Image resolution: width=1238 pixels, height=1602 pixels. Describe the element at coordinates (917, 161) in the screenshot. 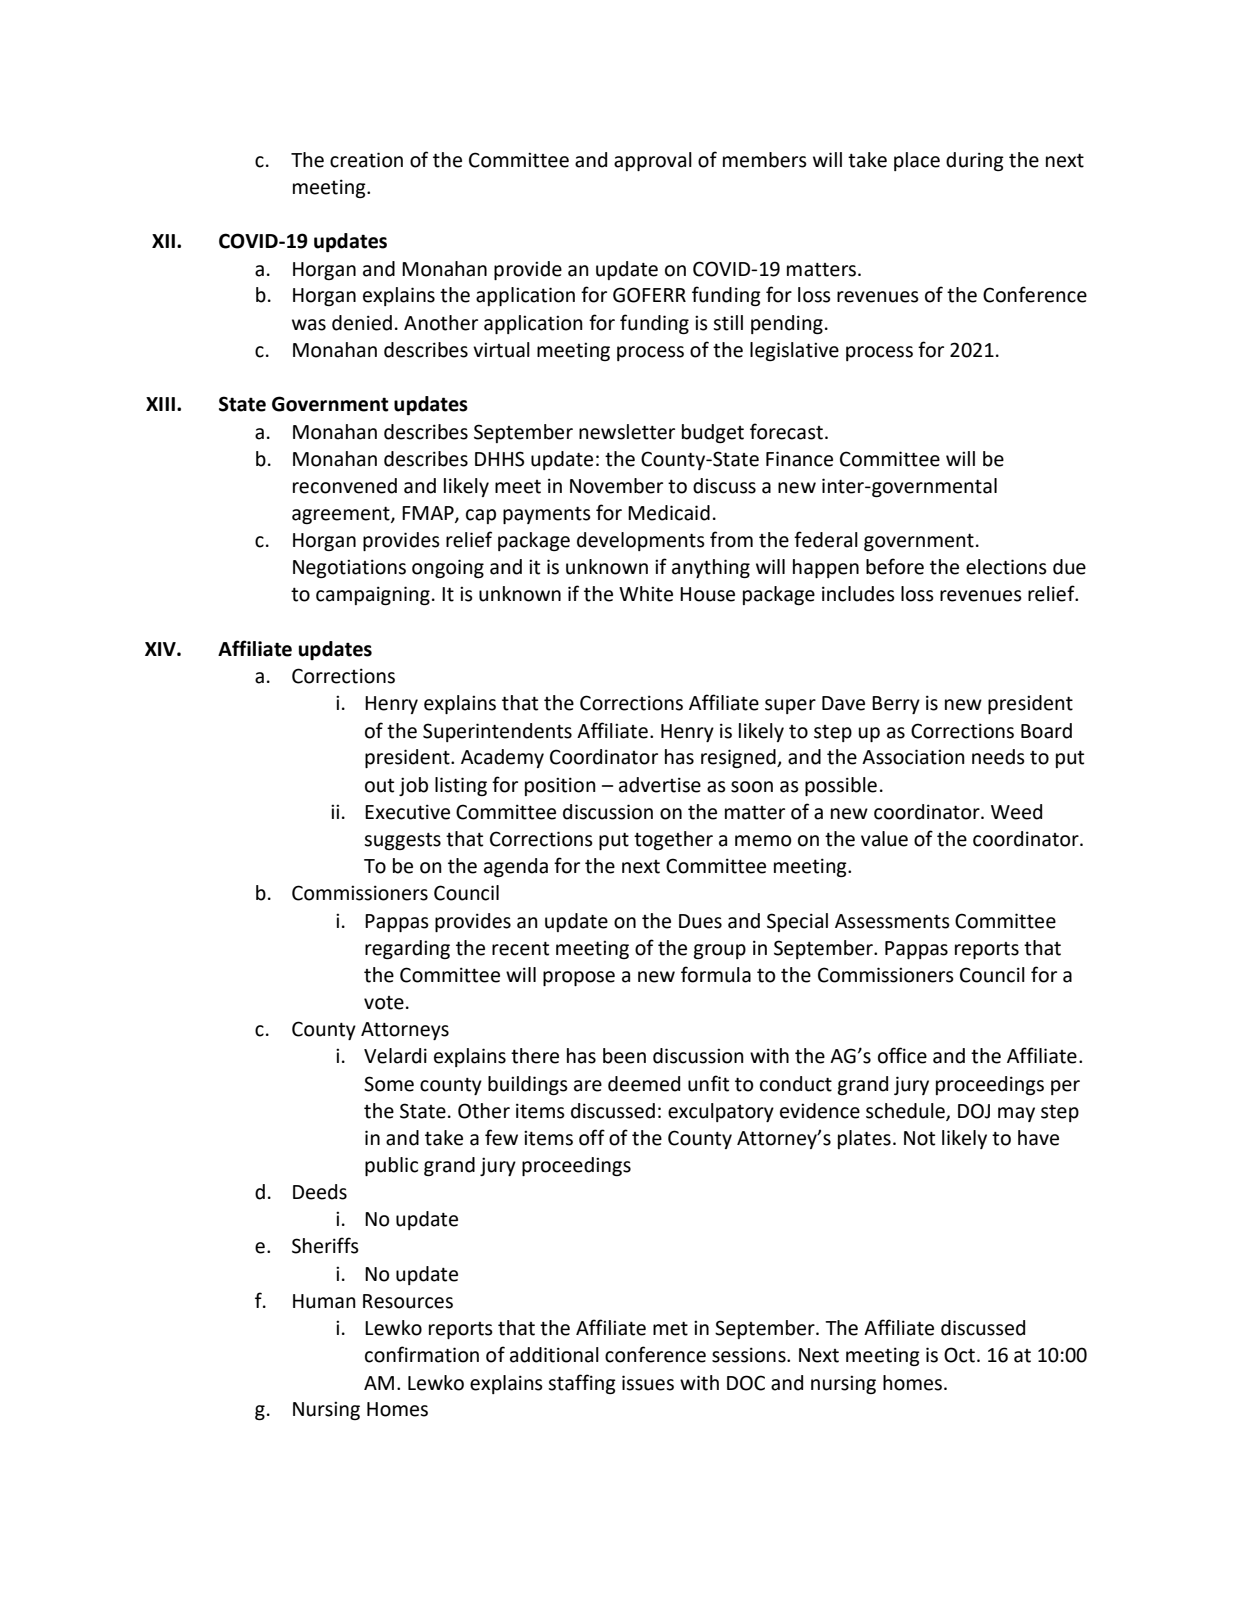

I see `place` at that location.
